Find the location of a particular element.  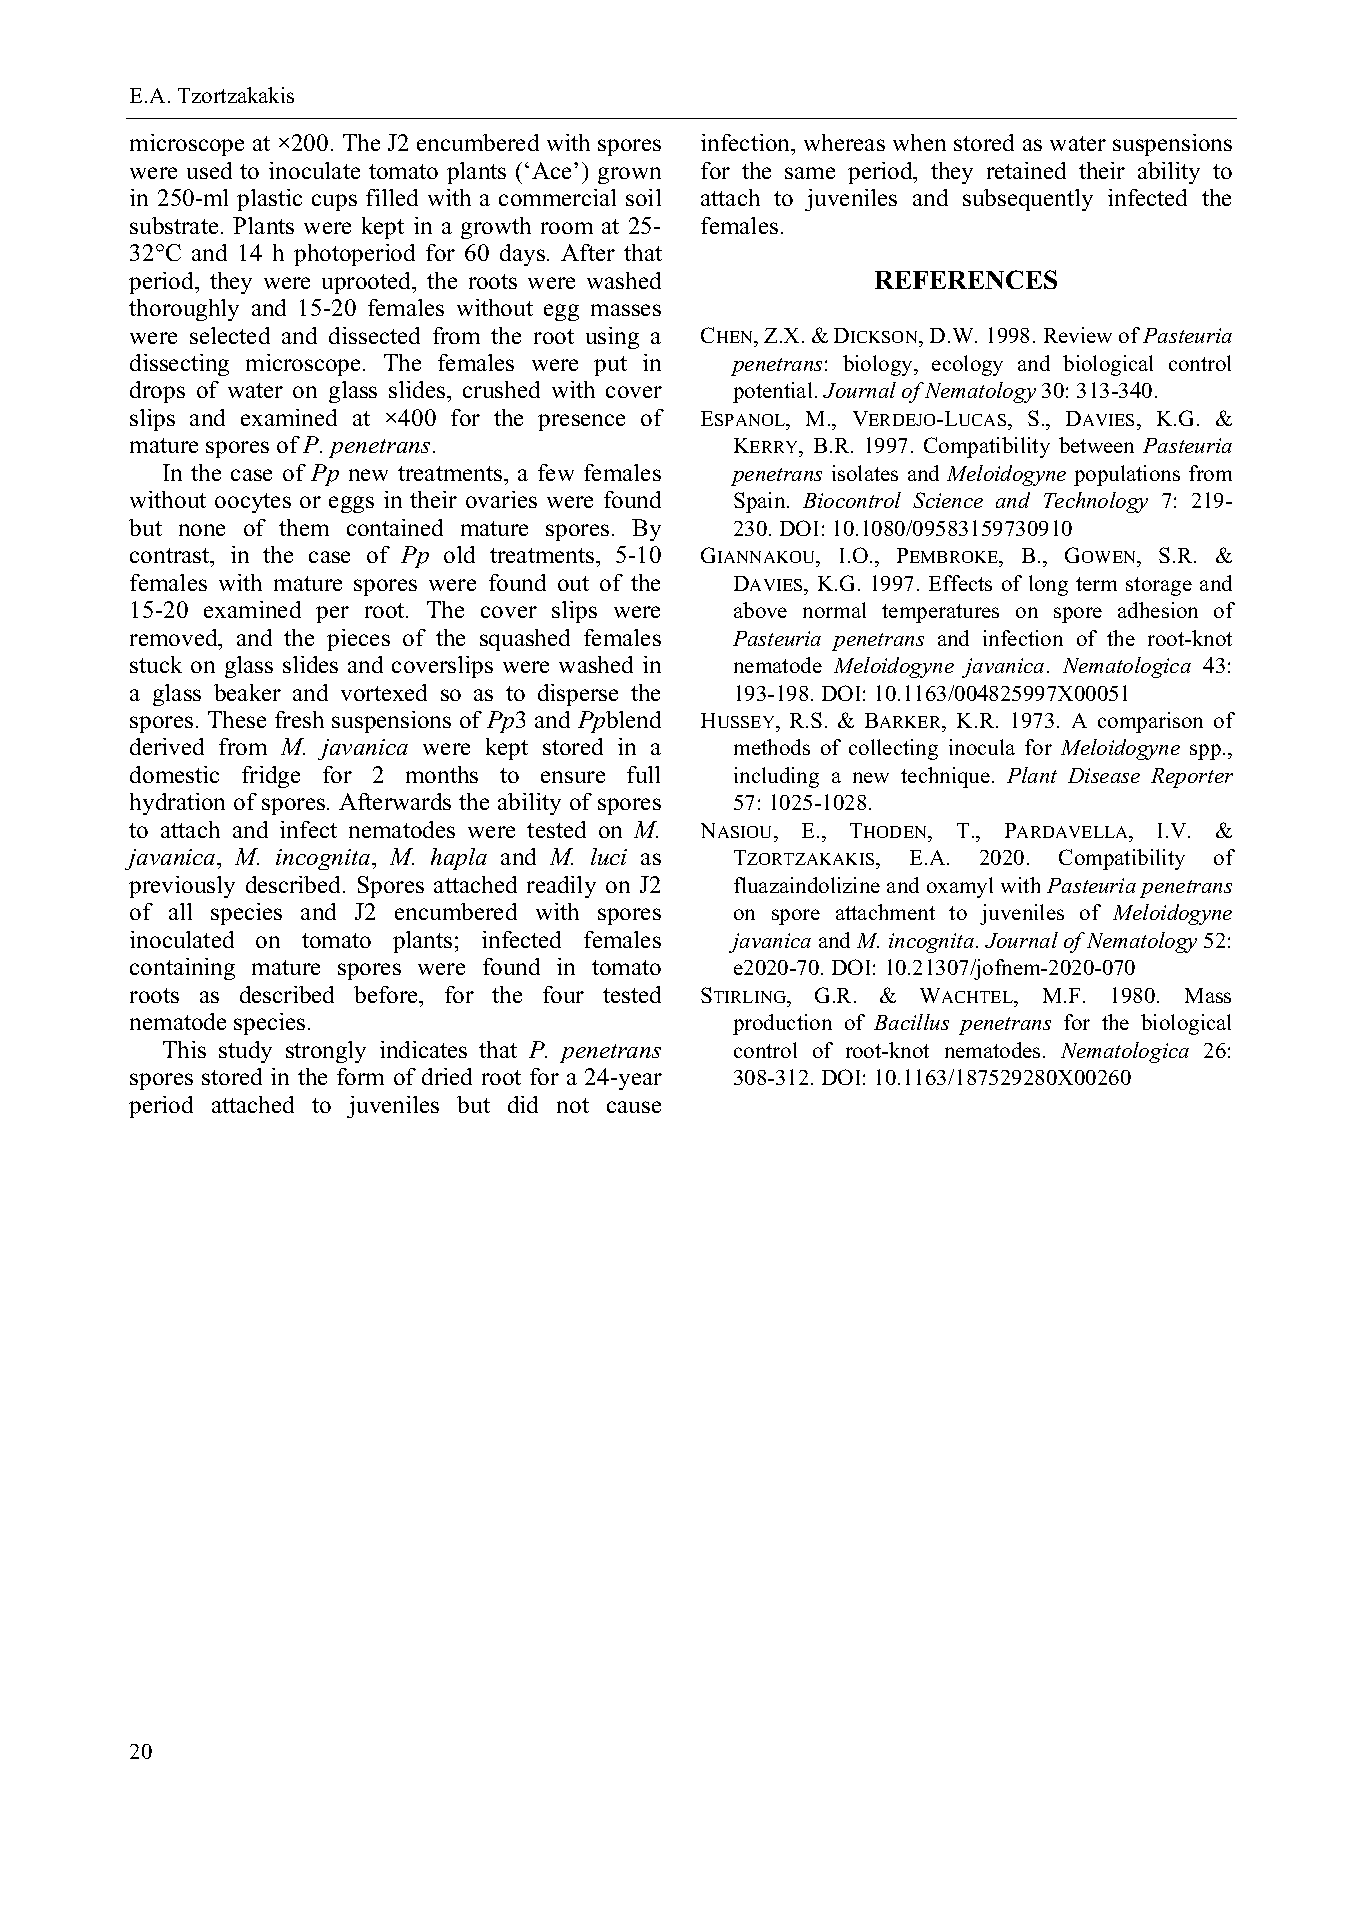

above is located at coordinates (760, 610).
